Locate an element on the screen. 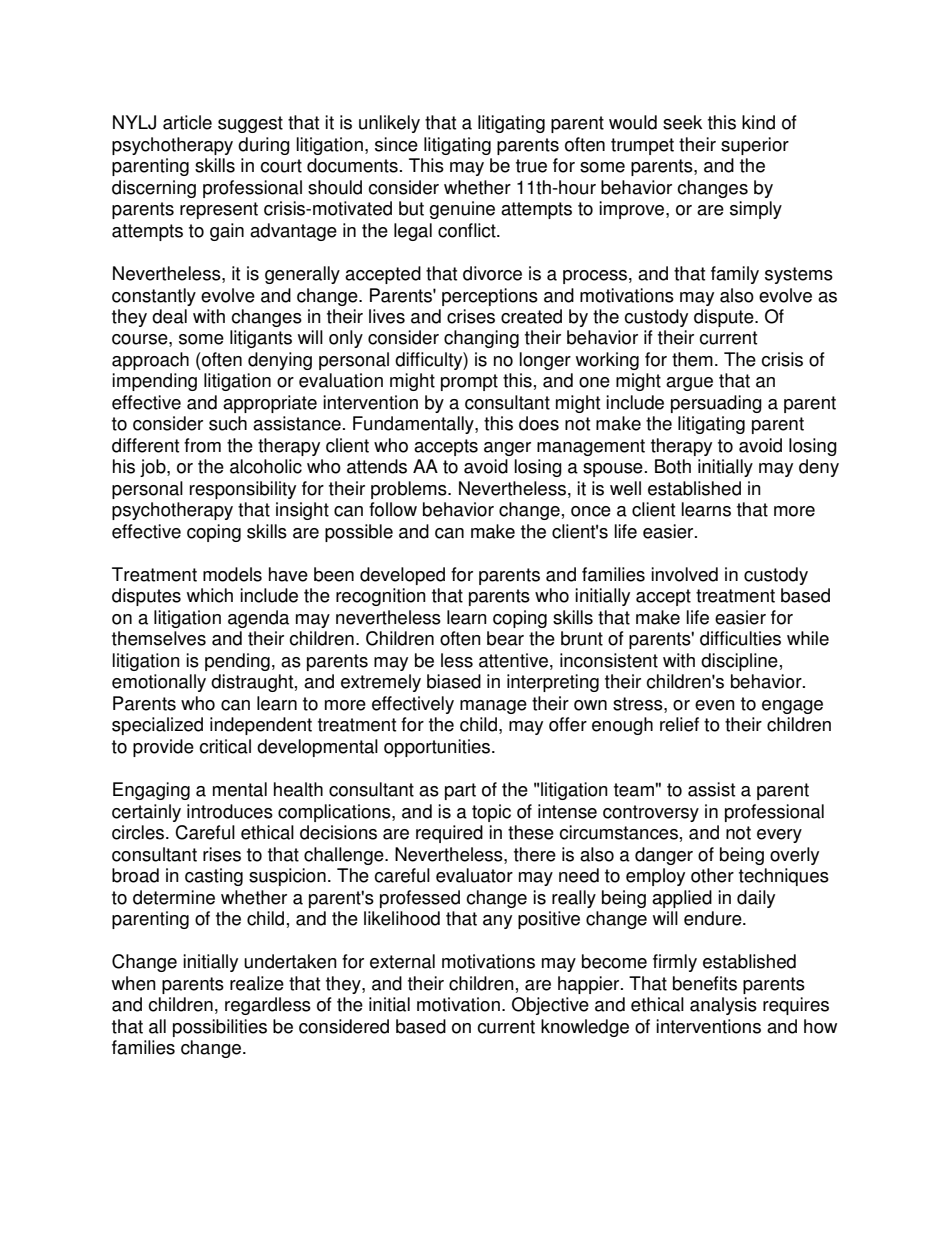  does is located at coordinates (539, 423).
